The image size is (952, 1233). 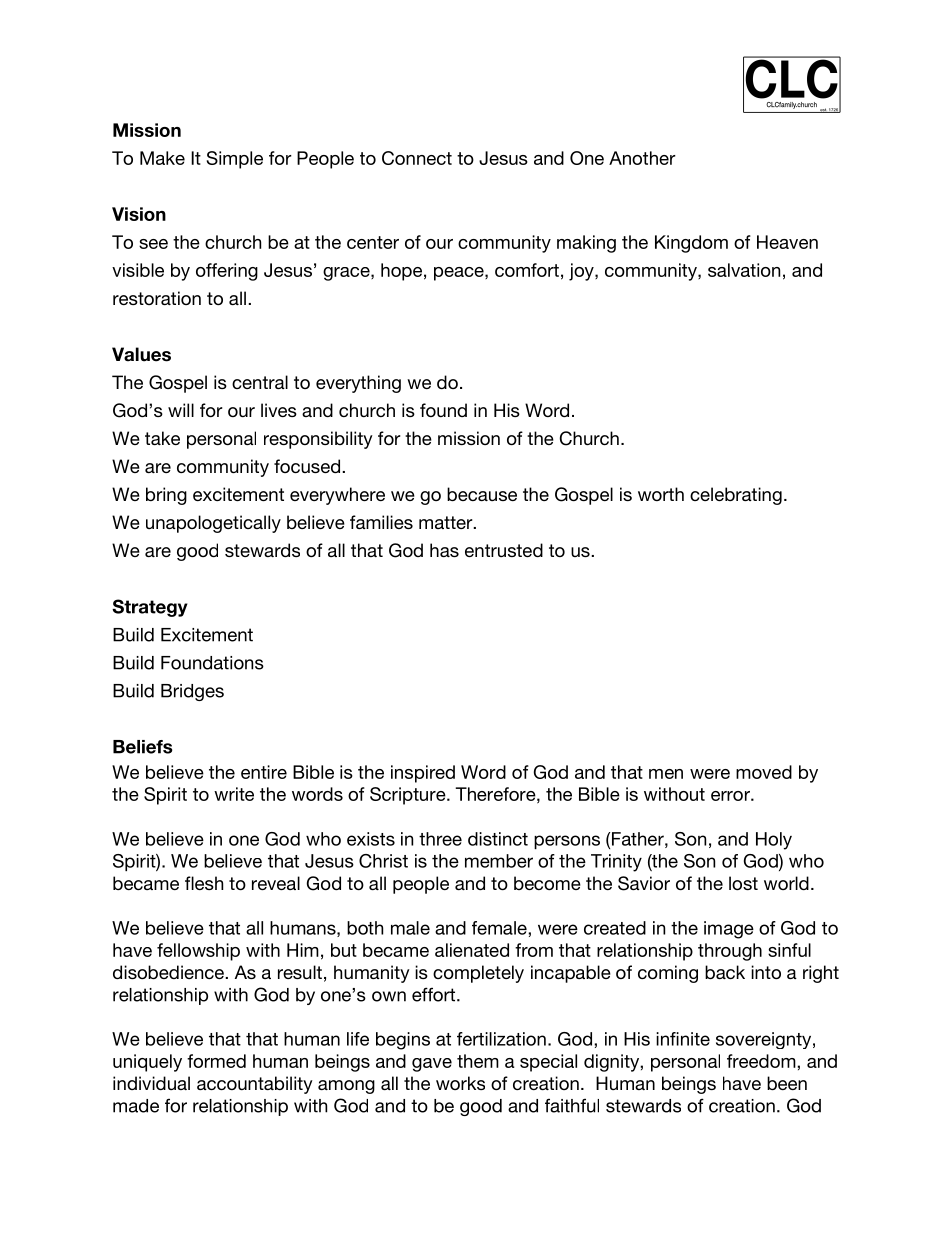 I want to click on entrusted, so click(x=504, y=550).
